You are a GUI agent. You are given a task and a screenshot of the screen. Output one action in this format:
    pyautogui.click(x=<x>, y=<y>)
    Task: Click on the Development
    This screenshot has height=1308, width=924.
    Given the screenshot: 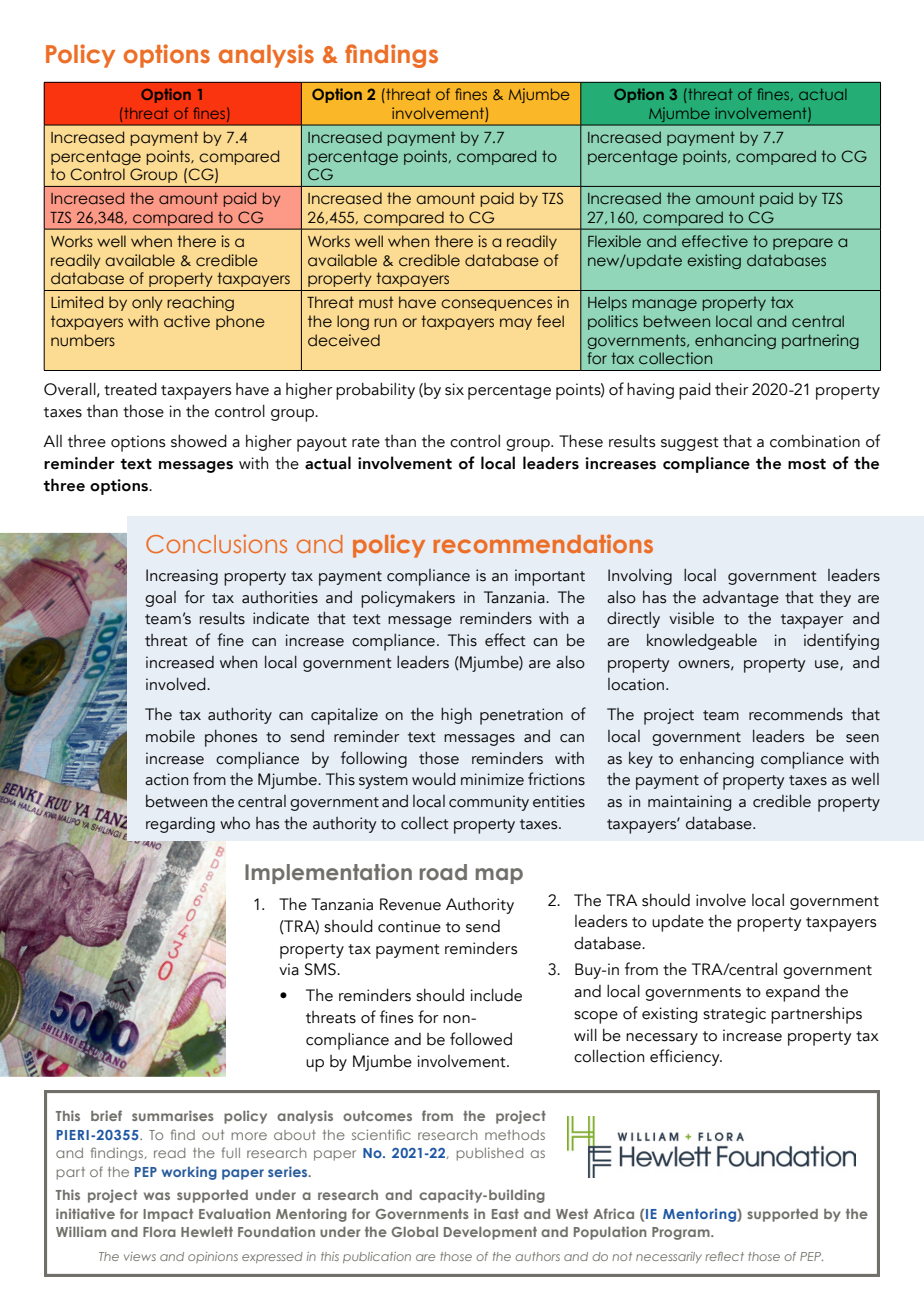 What is the action you would take?
    pyautogui.click(x=490, y=1233)
